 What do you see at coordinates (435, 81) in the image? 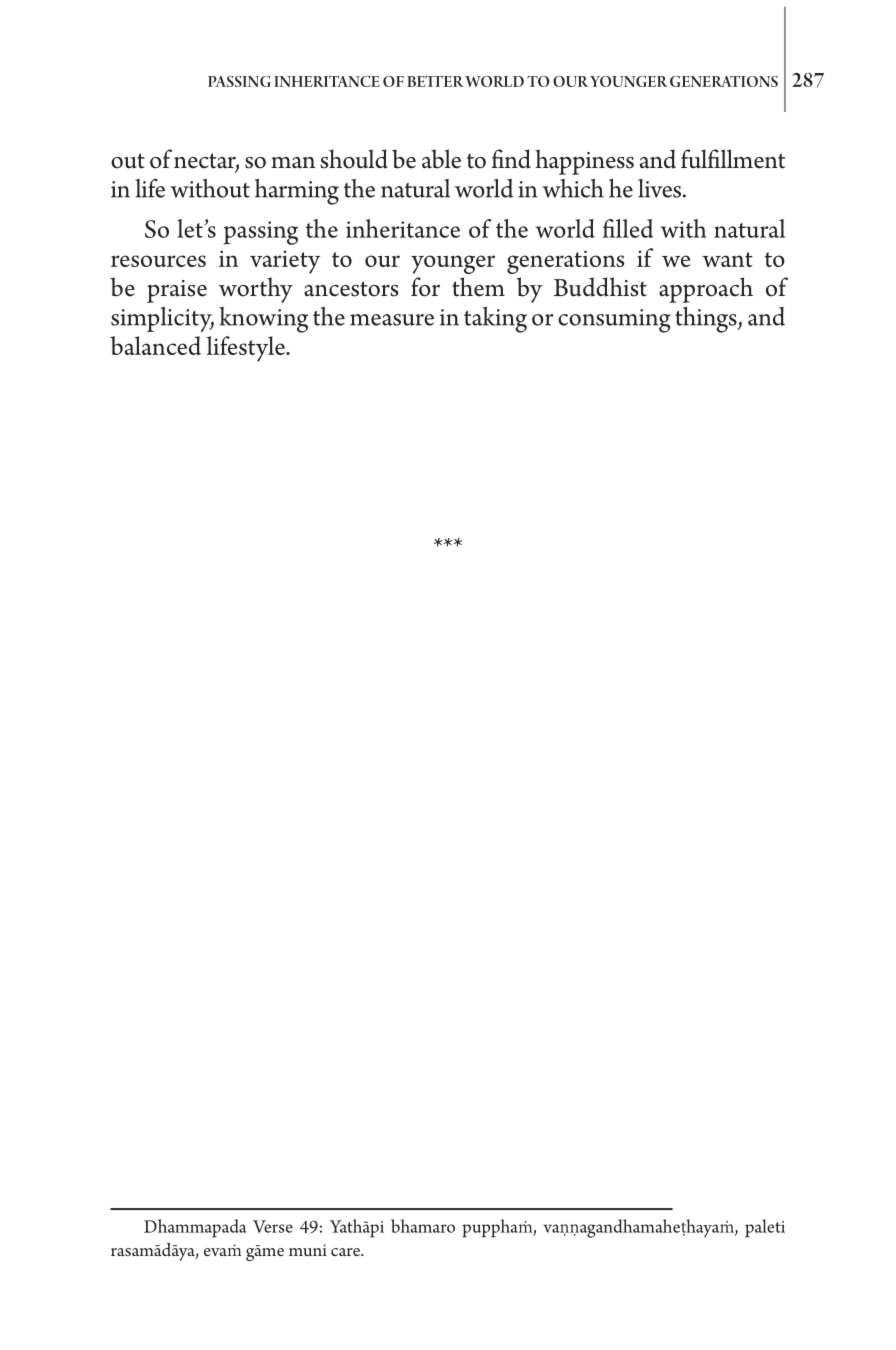
I see `BETTER` at bounding box center [435, 81].
